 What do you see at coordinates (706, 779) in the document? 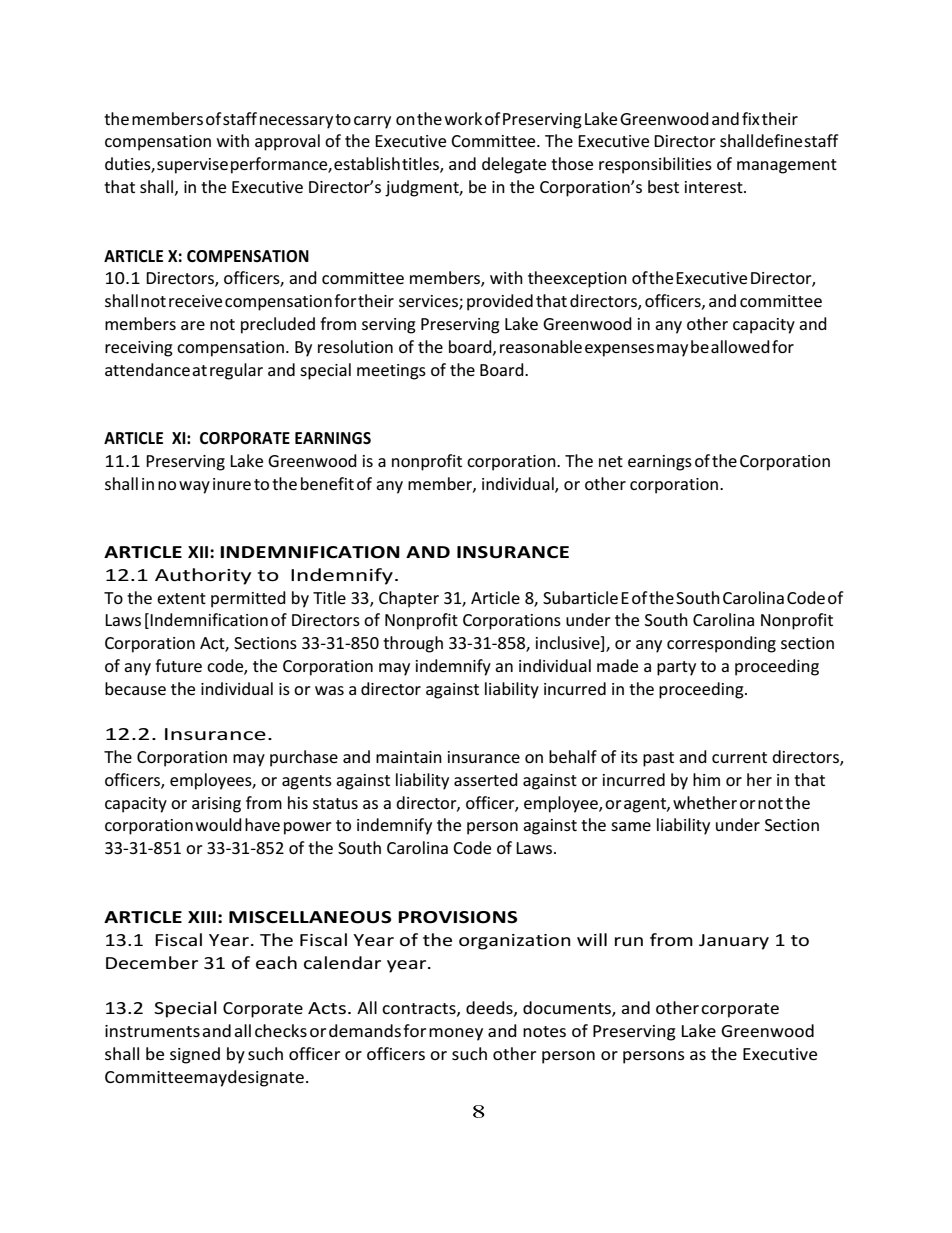
I see `him` at bounding box center [706, 779].
